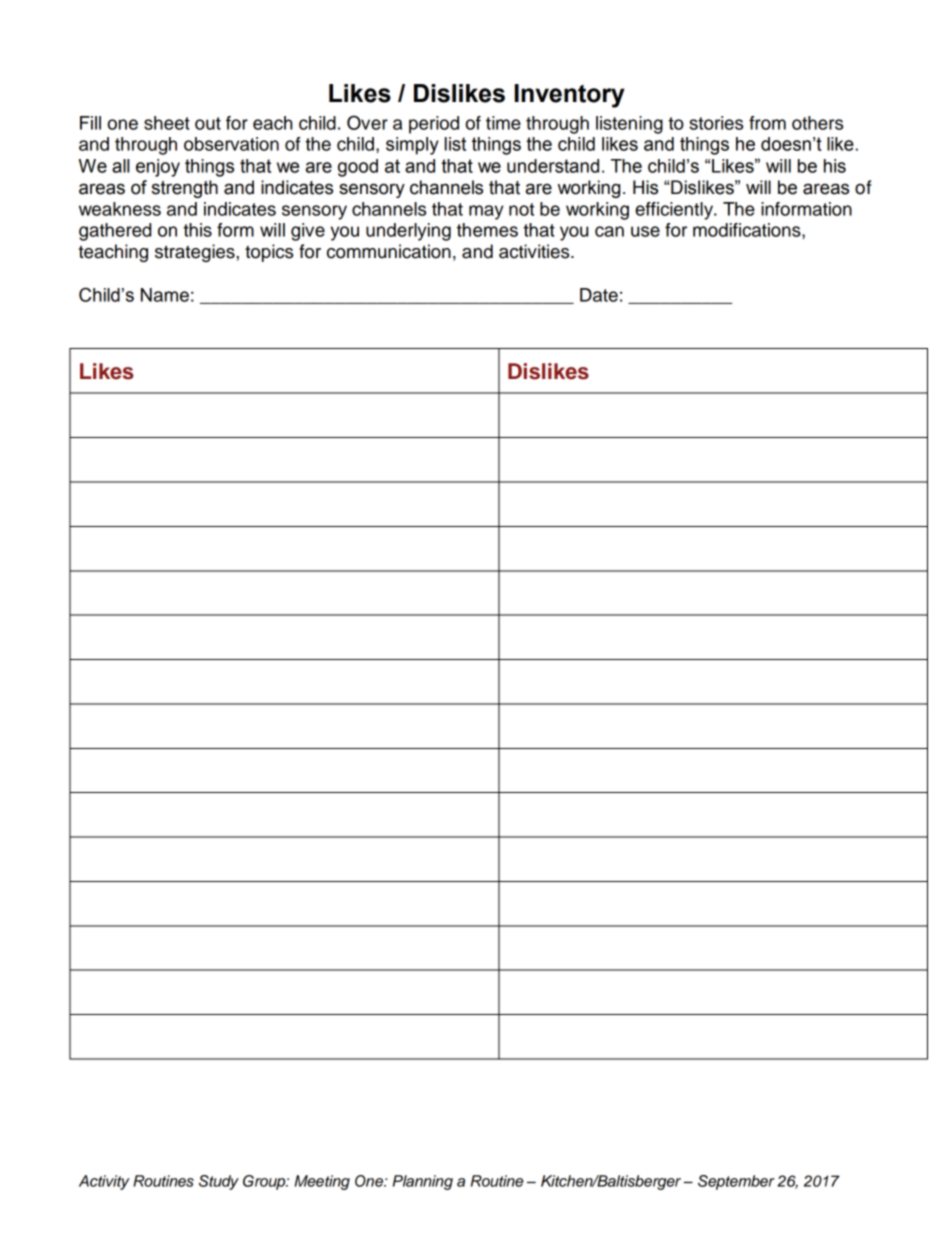 The width and height of the image is (952, 1233). What do you see at coordinates (167, 123) in the image?
I see `sheet` at bounding box center [167, 123].
